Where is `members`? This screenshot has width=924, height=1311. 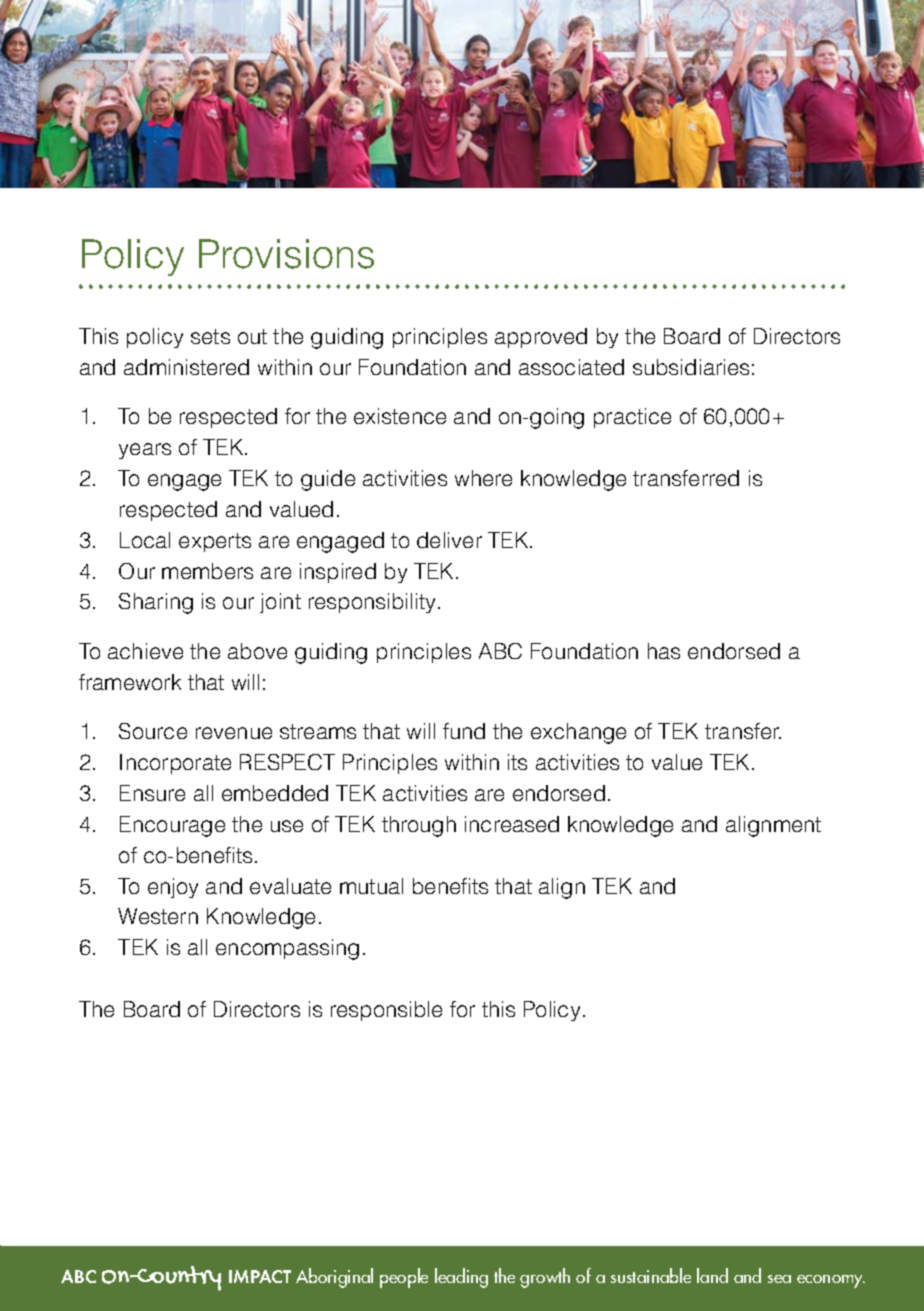 members is located at coordinates (207, 571).
